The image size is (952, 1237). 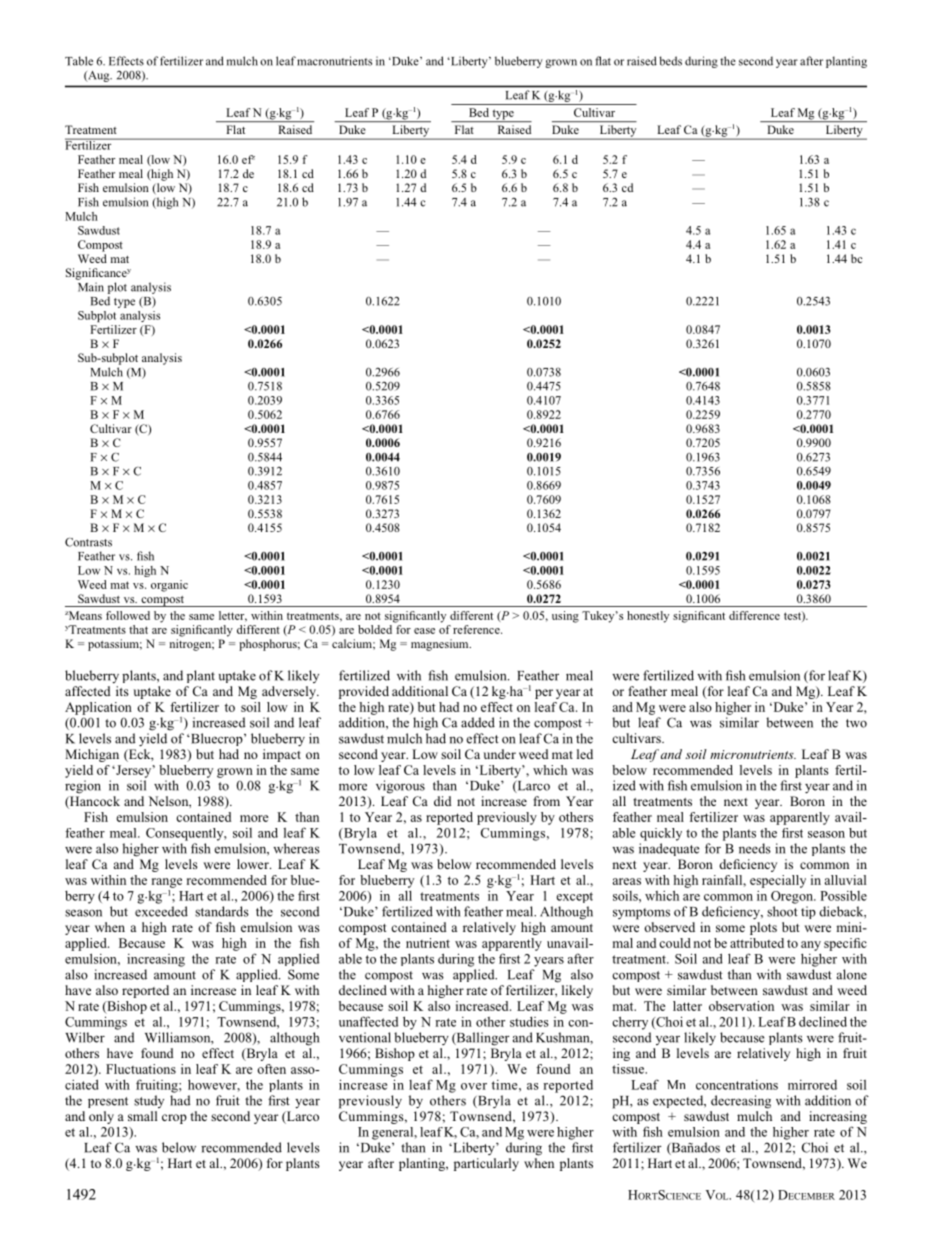 What do you see at coordinates (565, 617) in the document?
I see `using` at bounding box center [565, 617].
